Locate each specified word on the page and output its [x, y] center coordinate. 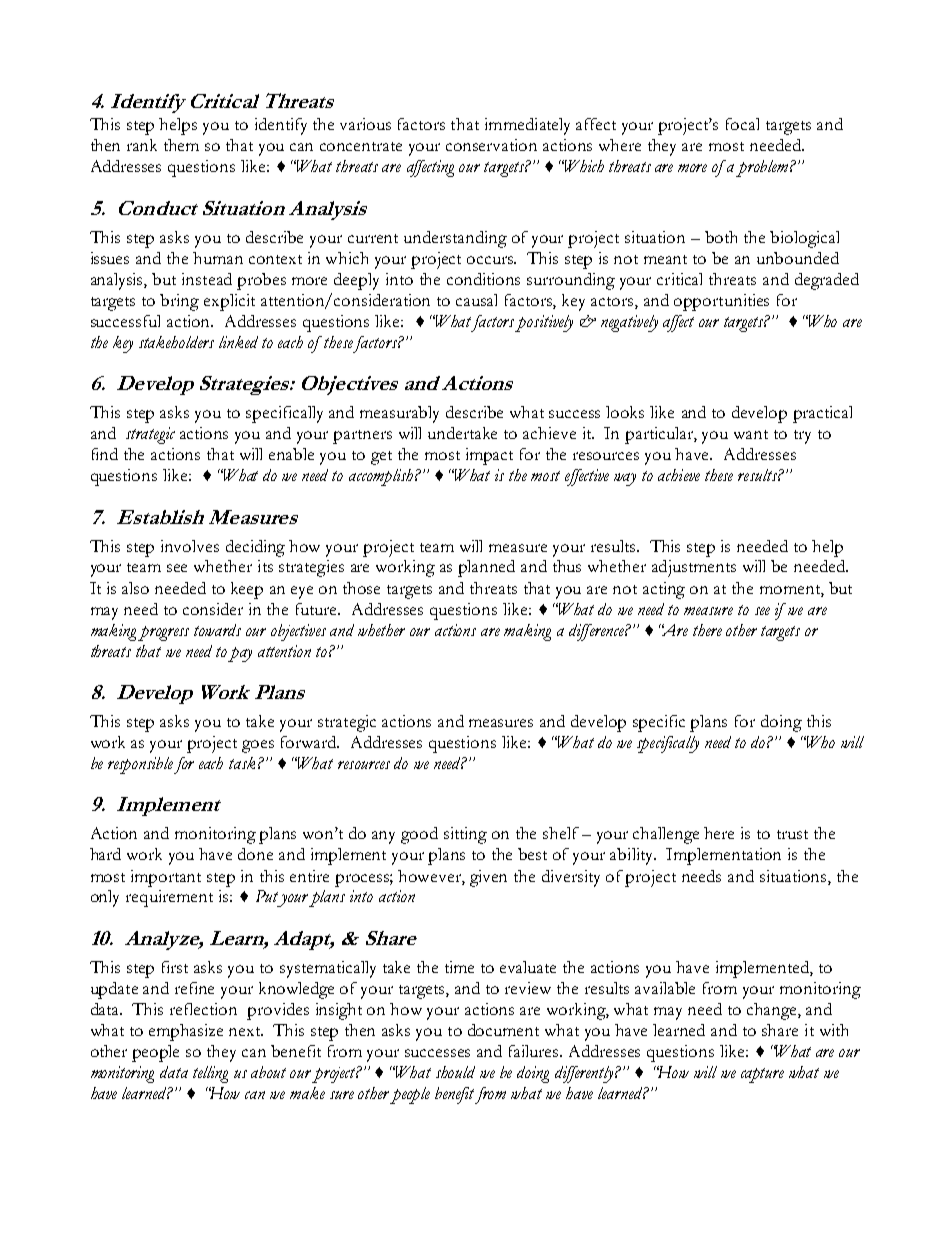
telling [210, 1074]
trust [792, 834]
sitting [465, 835]
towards [217, 630]
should [455, 1072]
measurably [399, 414]
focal [742, 124]
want [751, 434]
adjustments [694, 568]
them [181, 145]
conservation [491, 145]
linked [238, 342]
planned [486, 568]
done [255, 854]
